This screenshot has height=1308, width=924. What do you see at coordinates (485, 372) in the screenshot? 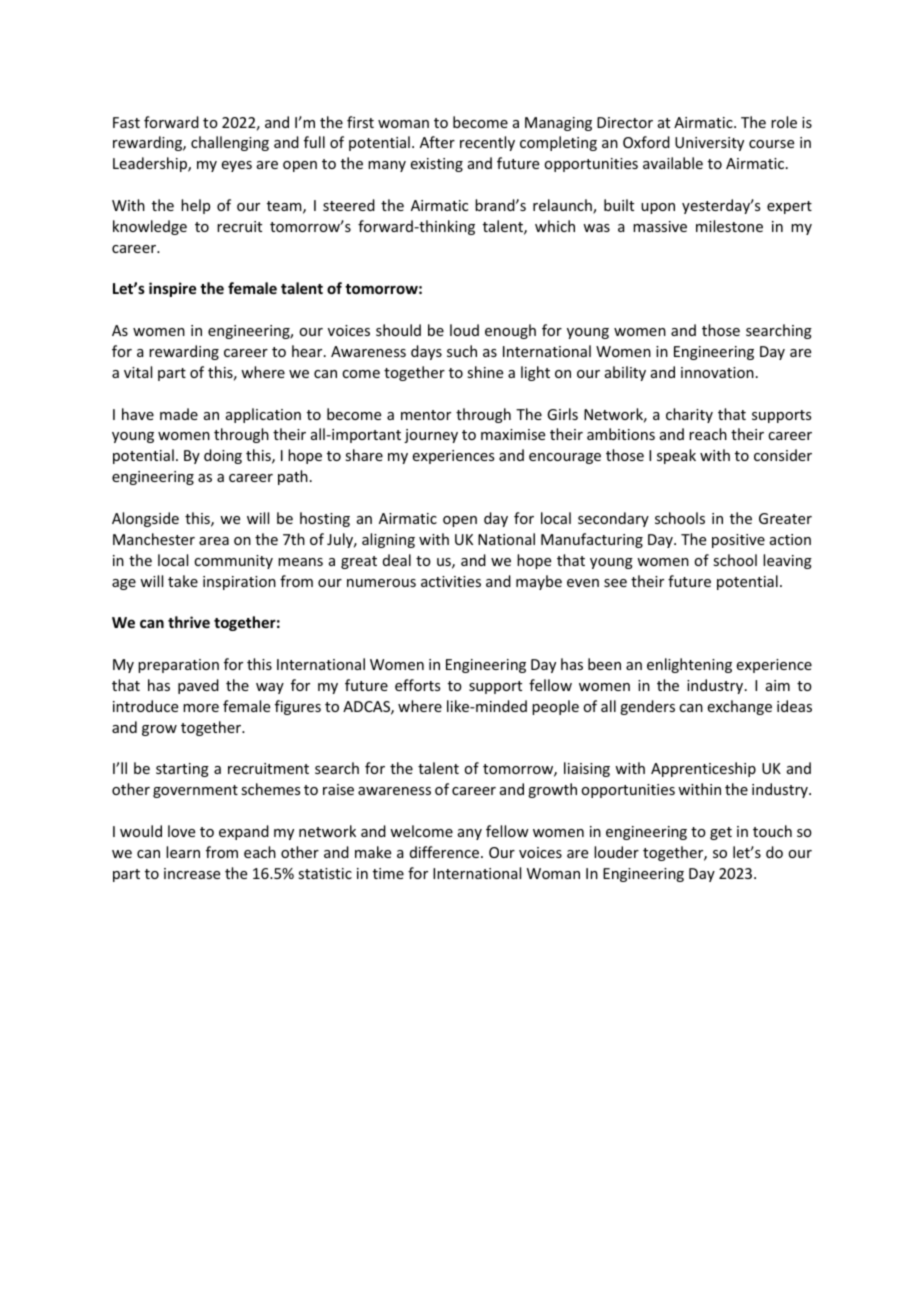
I see `shine` at bounding box center [485, 372].
